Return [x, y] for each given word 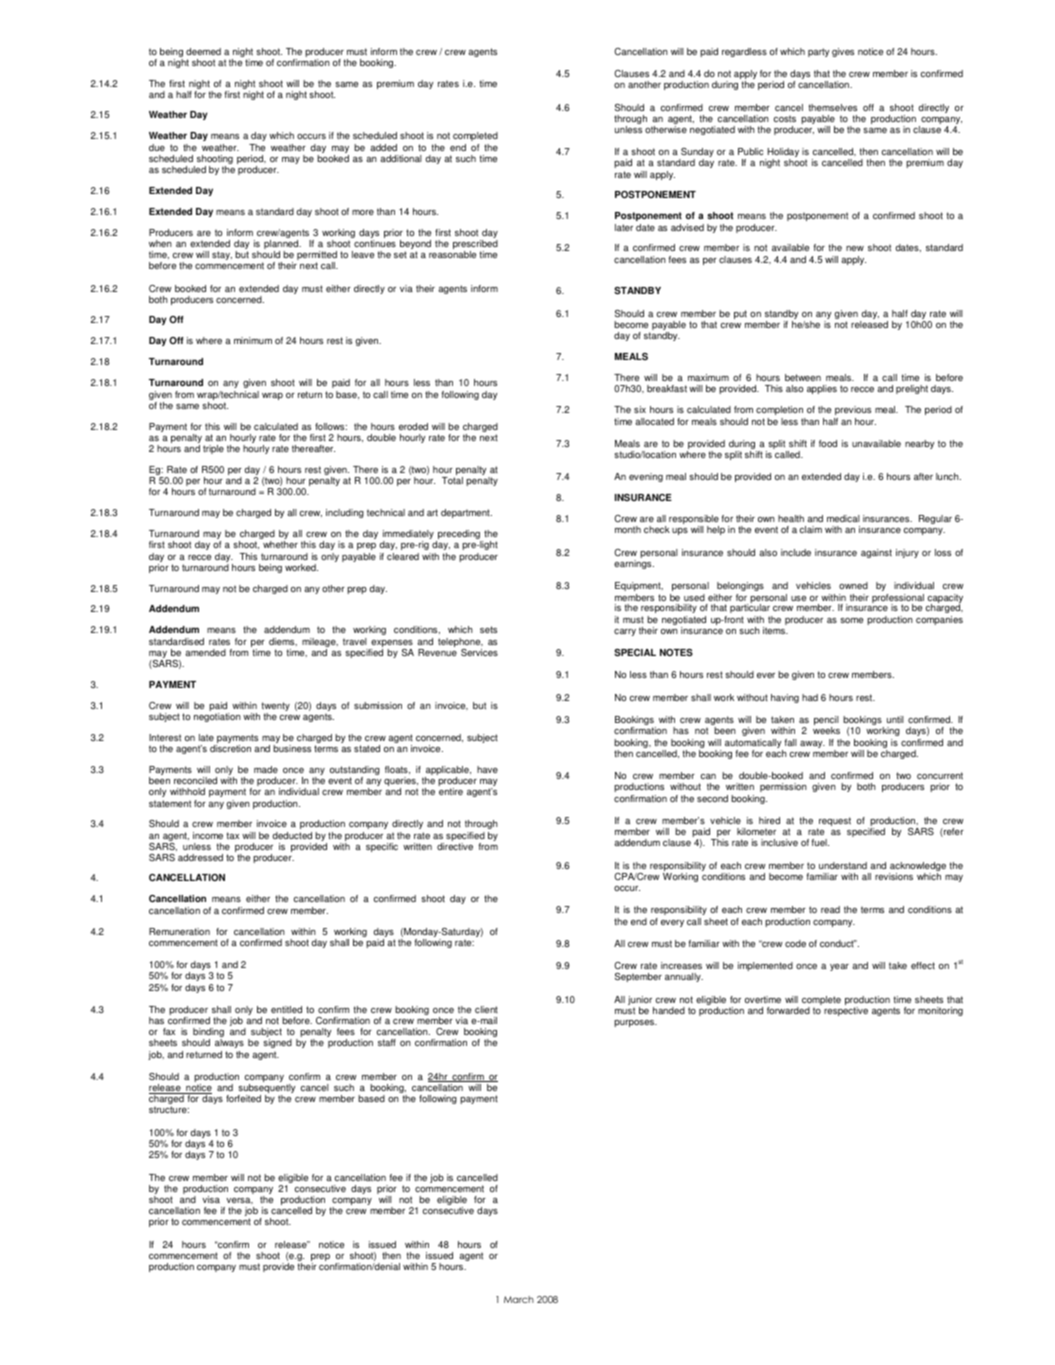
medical [843, 518]
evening [646, 477]
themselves [832, 107]
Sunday [696, 154]
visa [211, 1199]
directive [455, 846]
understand [843, 865]
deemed [203, 51]
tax [232, 835]
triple [213, 449]
